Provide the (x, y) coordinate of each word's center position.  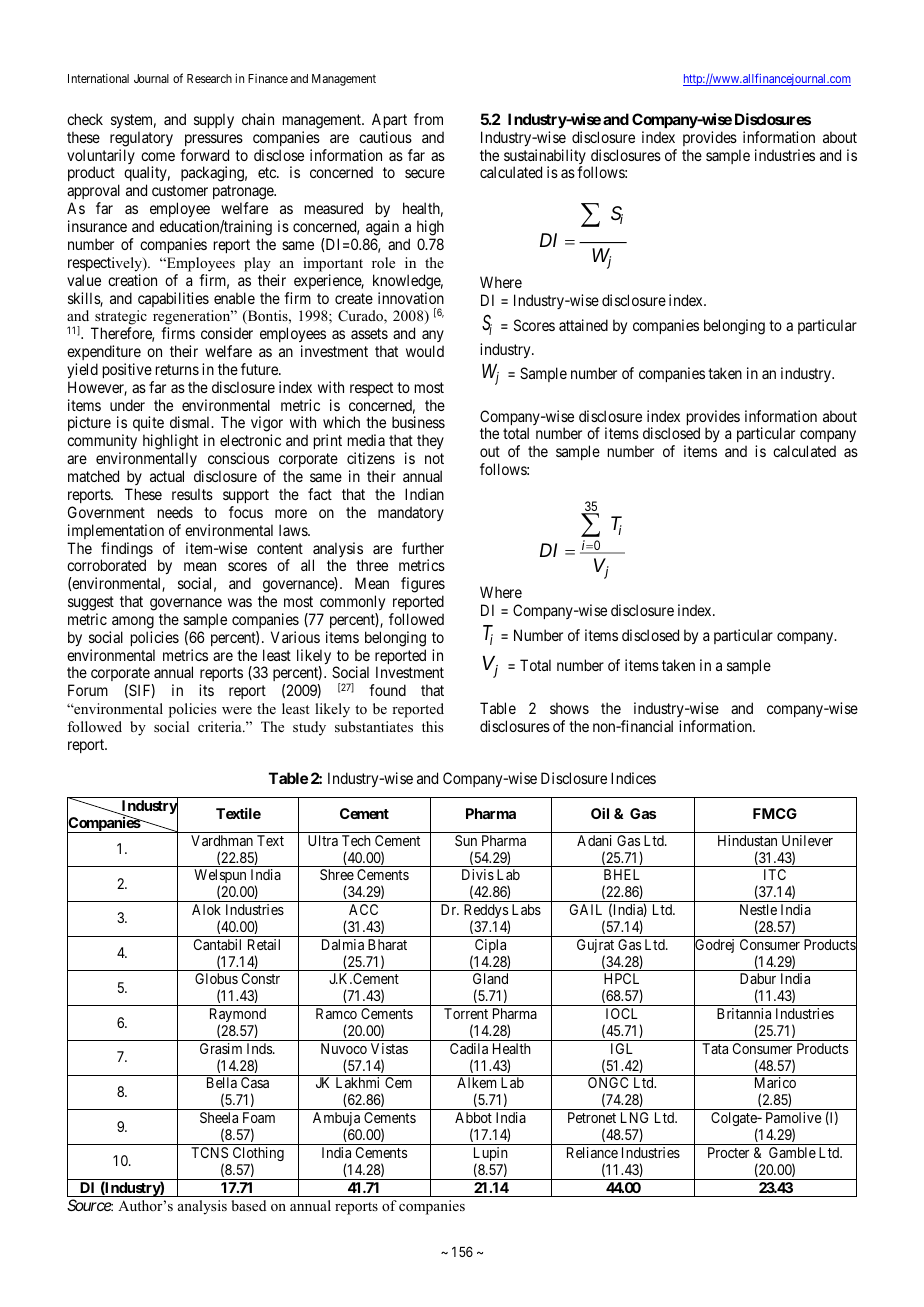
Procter (728, 1152)
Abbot (473, 1117)
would (425, 351)
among (133, 622)
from (428, 119)
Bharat (387, 944)
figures (423, 586)
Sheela (219, 1117)
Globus (216, 978)
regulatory (141, 139)
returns (177, 369)
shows (569, 708)
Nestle (758, 909)
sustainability (545, 158)
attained (583, 325)
